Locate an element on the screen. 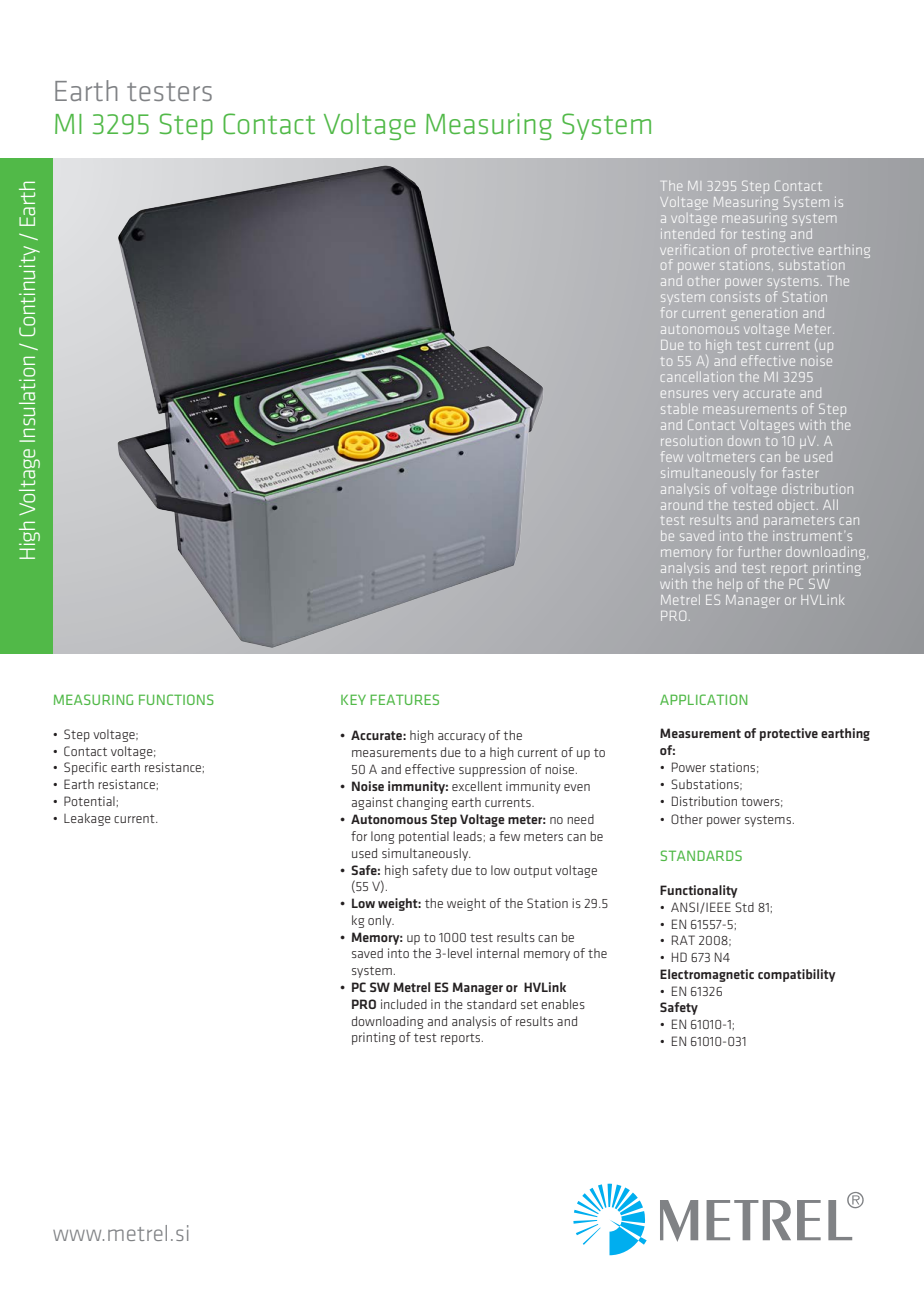  included is located at coordinates (404, 1004).
